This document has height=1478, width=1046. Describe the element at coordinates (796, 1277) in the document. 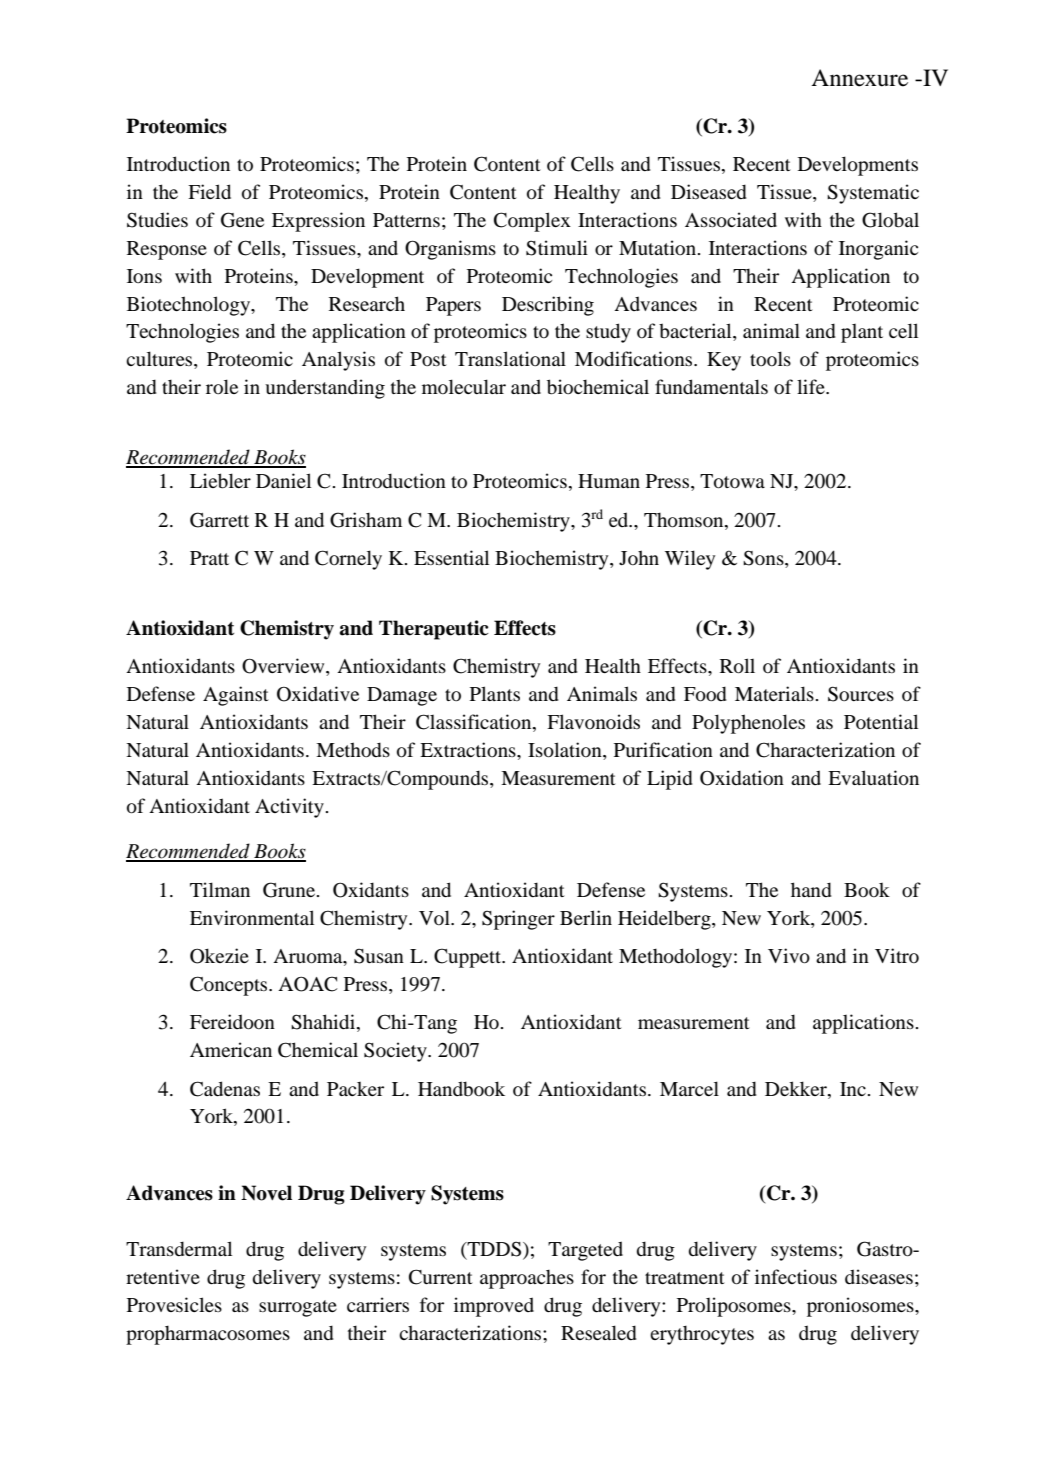

I see `infectious` at that location.
